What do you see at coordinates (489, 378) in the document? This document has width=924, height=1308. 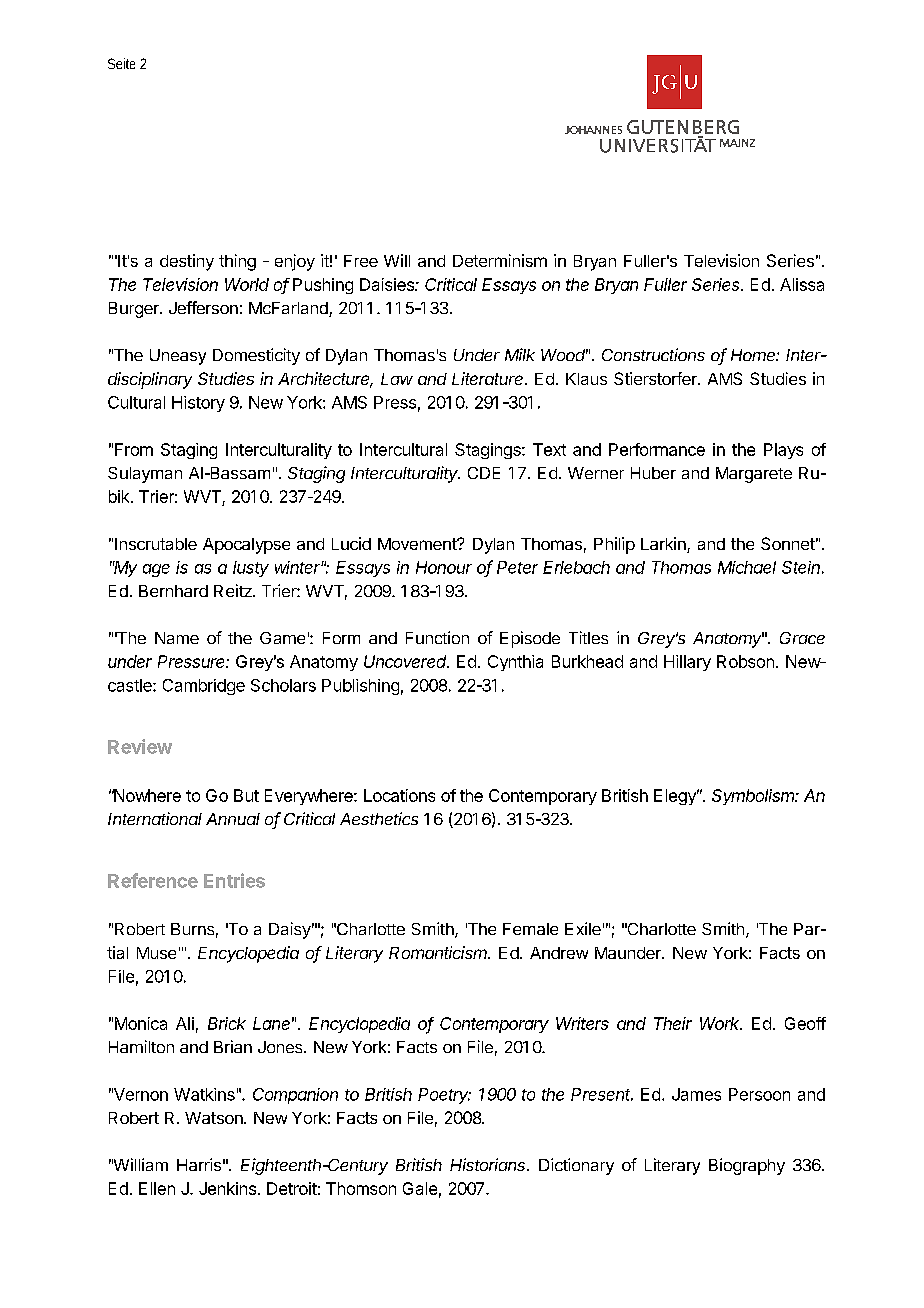 I see `Literature` at bounding box center [489, 378].
